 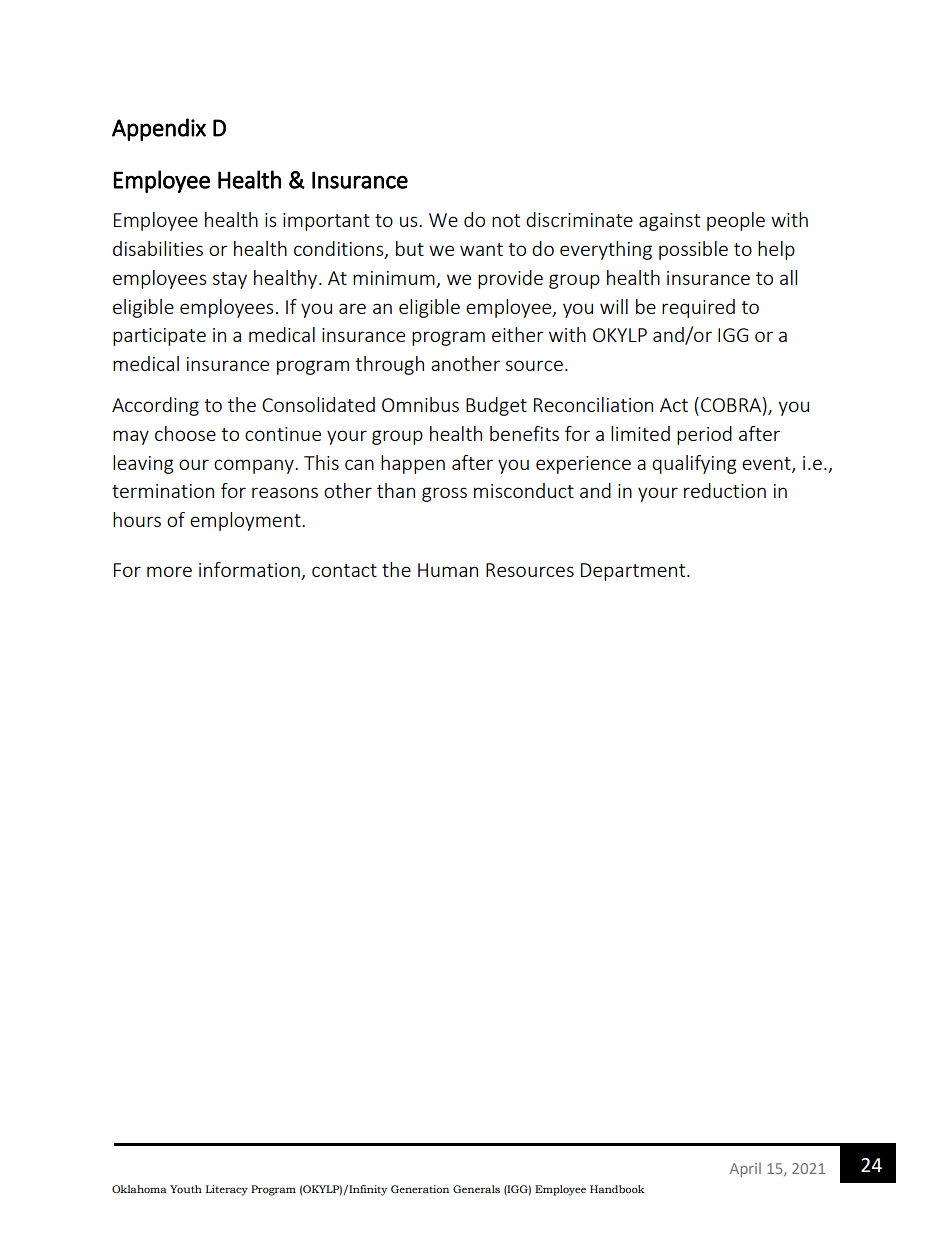 I want to click on Human, so click(x=448, y=570).
